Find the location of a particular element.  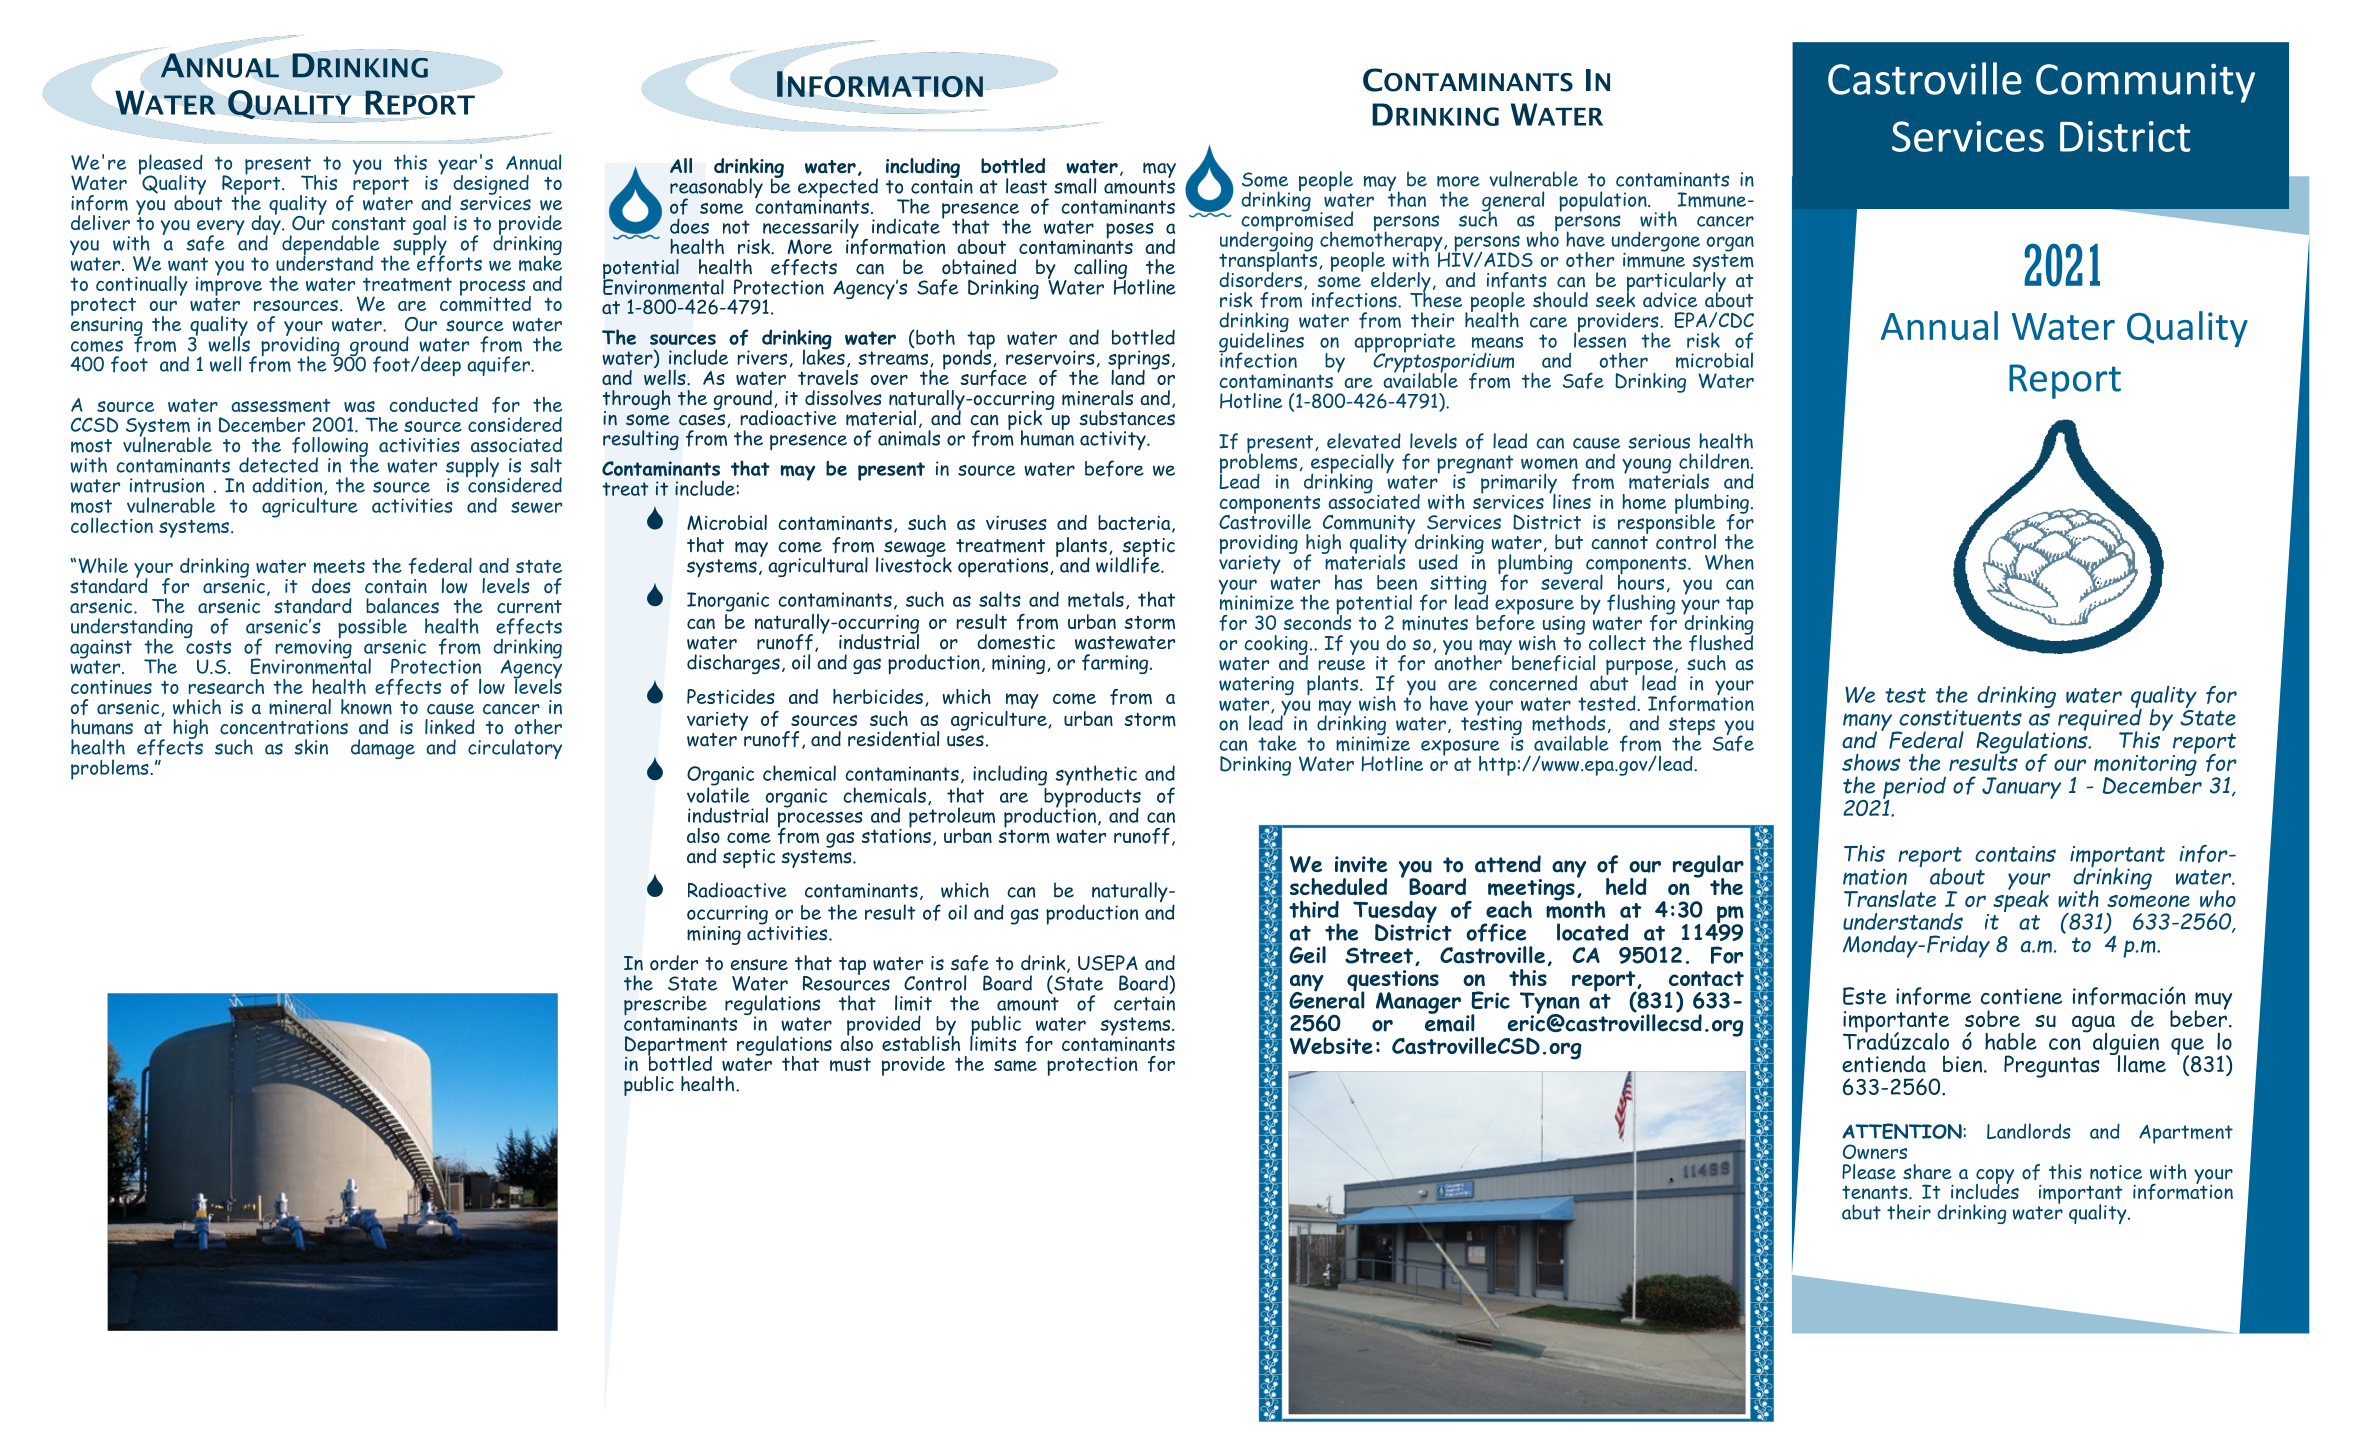

byproducts is located at coordinates (1091, 797).
